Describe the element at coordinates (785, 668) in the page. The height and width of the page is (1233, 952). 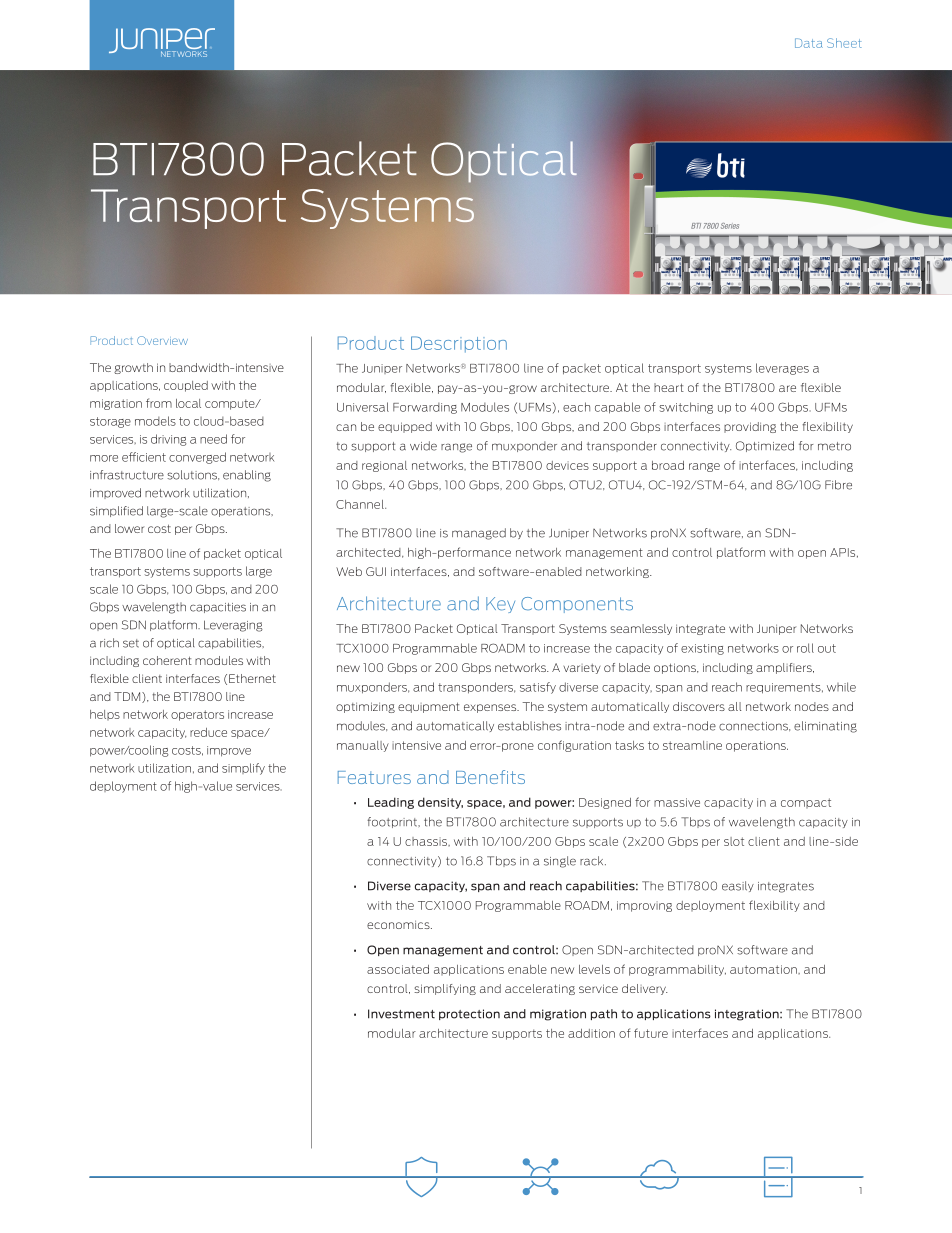
I see `amplifiers` at that location.
